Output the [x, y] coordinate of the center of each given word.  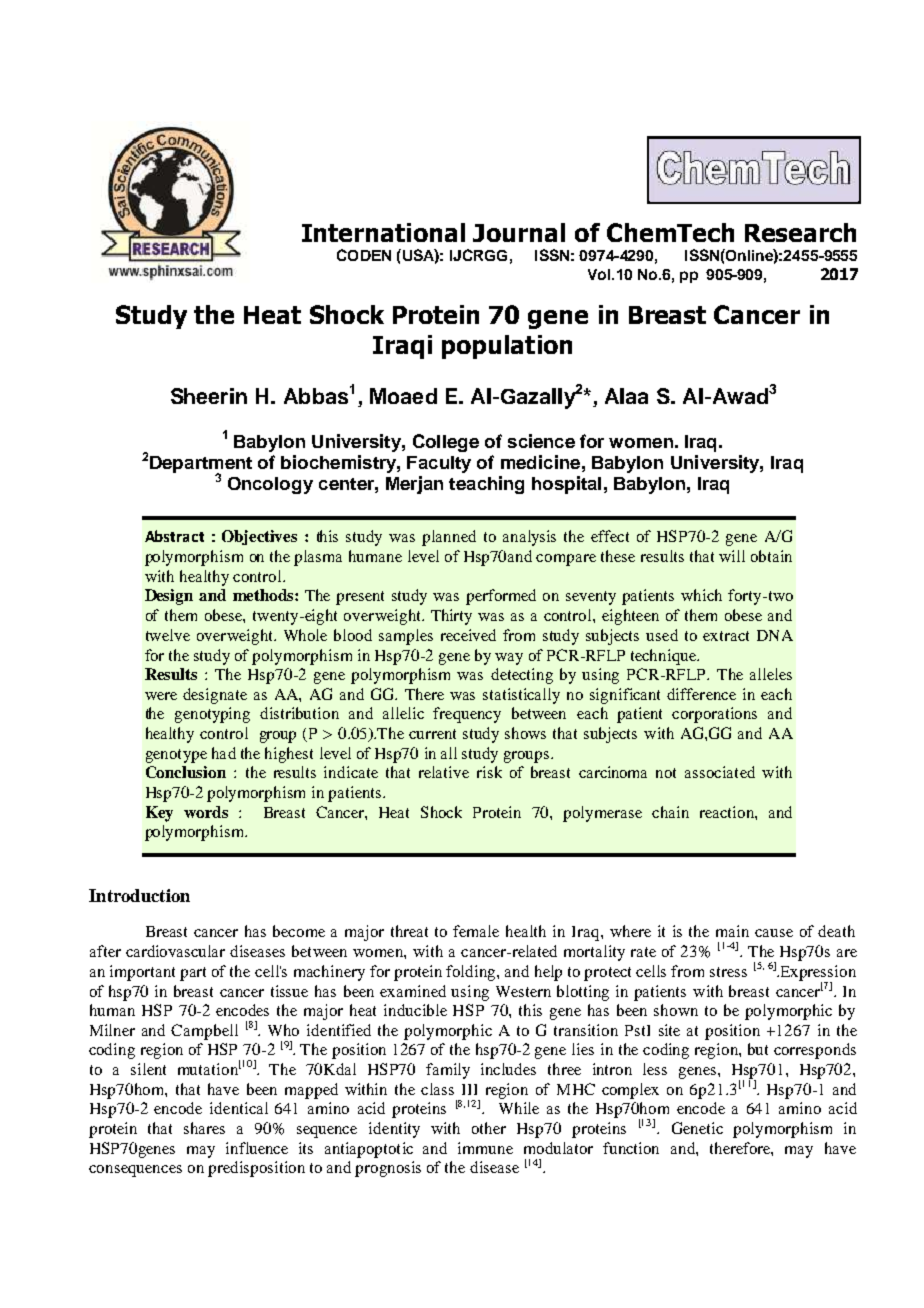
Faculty [439, 464]
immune [485, 1148]
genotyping [212, 715]
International [383, 232]
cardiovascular [175, 951]
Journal [519, 232]
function [631, 1148]
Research [800, 232]
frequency [467, 715]
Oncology [270, 485]
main [732, 931]
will [732, 556]
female [476, 931]
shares [204, 1128]
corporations [714, 715]
